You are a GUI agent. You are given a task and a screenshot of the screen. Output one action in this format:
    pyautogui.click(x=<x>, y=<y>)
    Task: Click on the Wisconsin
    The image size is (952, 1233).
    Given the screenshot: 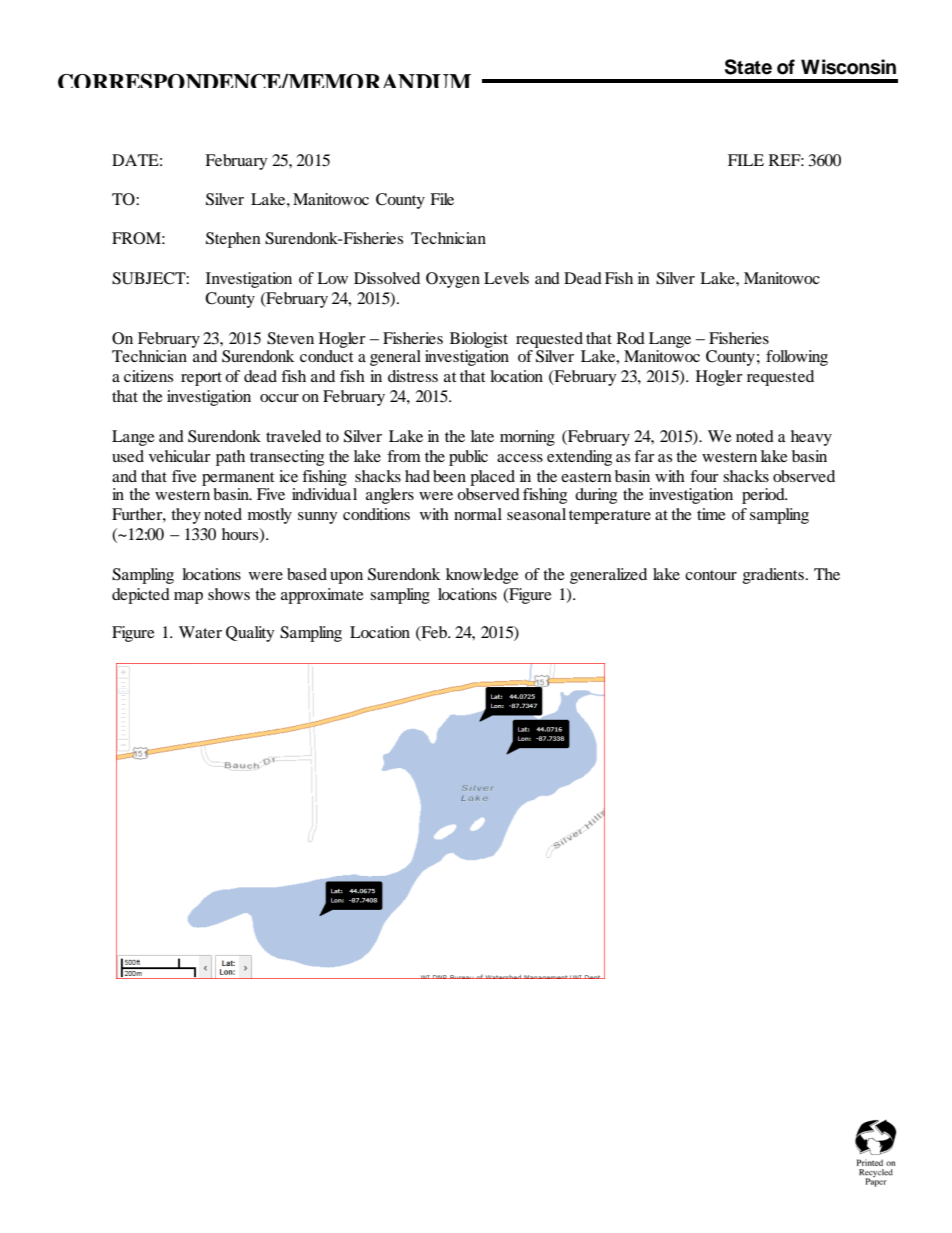 What is the action you would take?
    pyautogui.click(x=848, y=67)
